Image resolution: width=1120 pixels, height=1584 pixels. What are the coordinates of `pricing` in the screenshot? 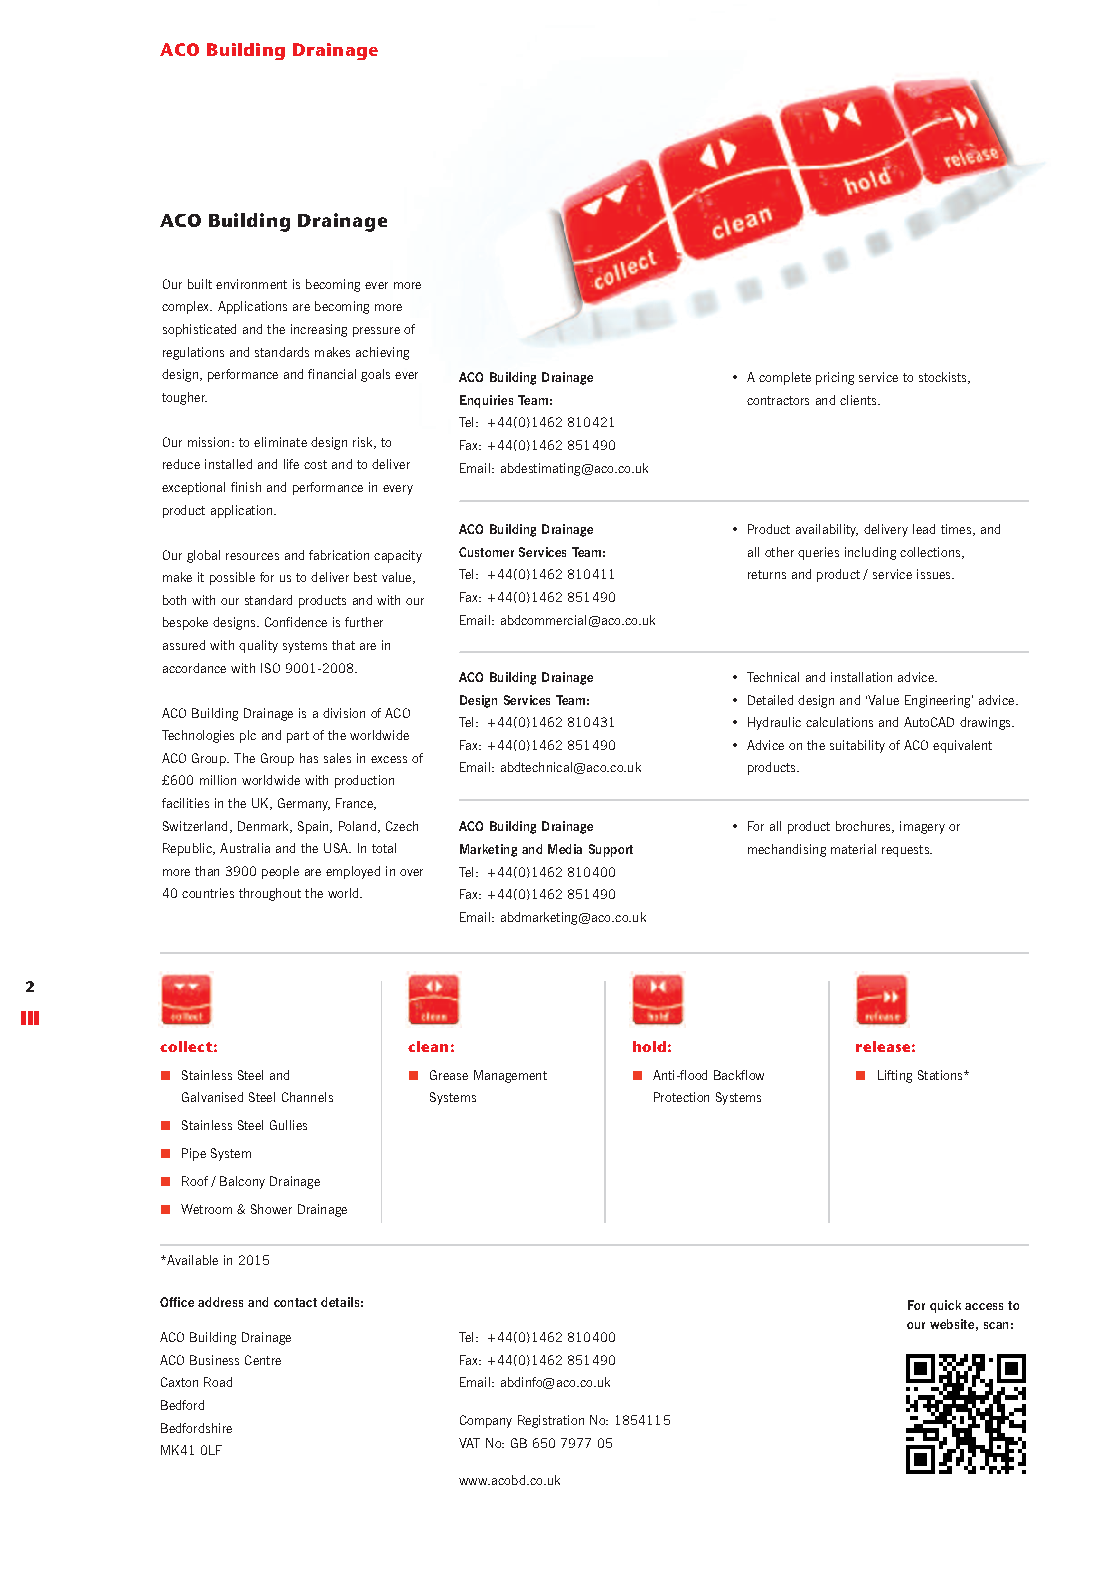 It's located at (835, 378).
